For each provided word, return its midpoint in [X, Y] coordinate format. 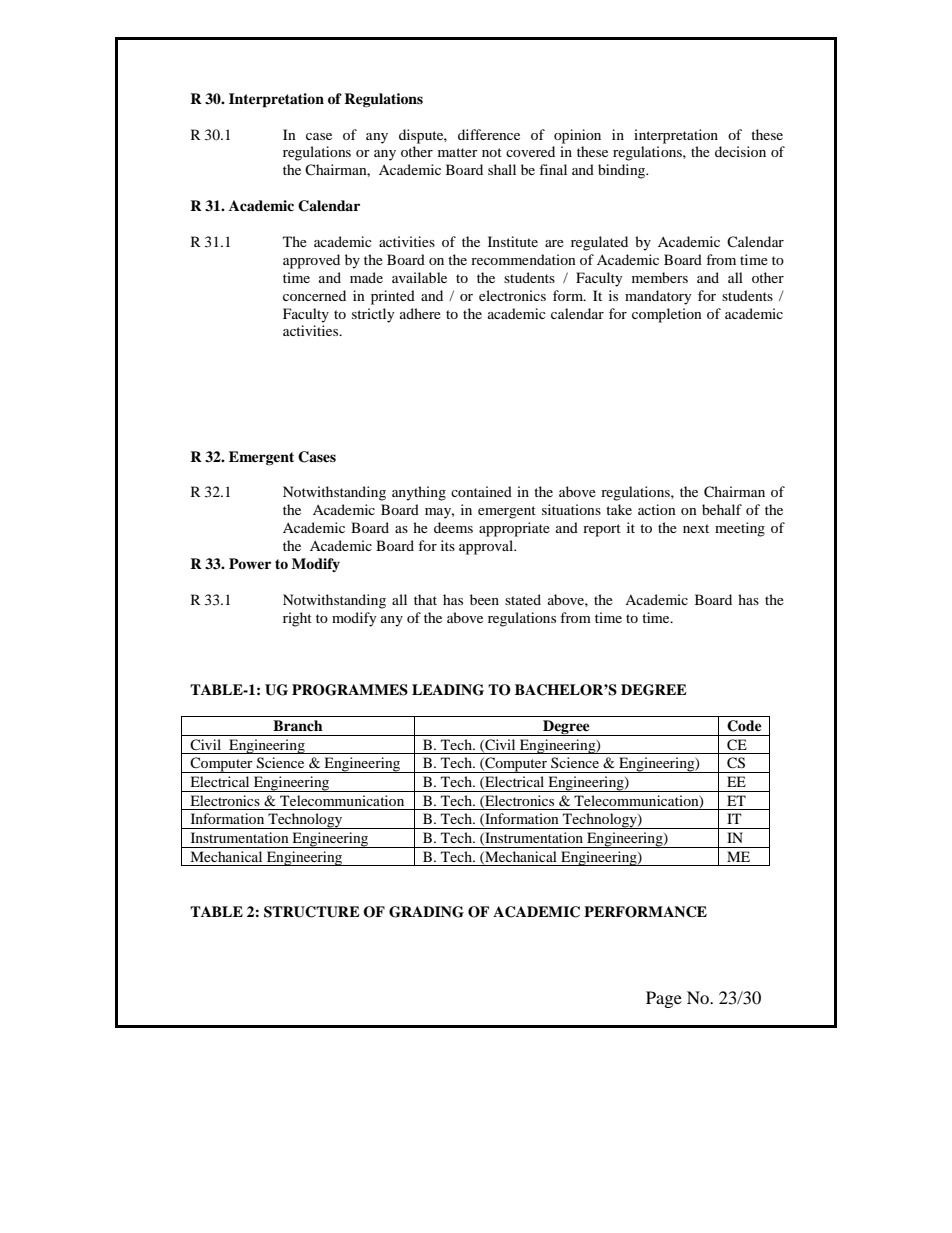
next [696, 528]
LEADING [448, 690]
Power [250, 563]
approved [311, 261]
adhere [420, 313]
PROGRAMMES [350, 690]
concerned [314, 295]
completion [667, 315]
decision [740, 151]
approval [487, 547]
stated [523, 599]
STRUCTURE [312, 912]
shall [502, 169]
